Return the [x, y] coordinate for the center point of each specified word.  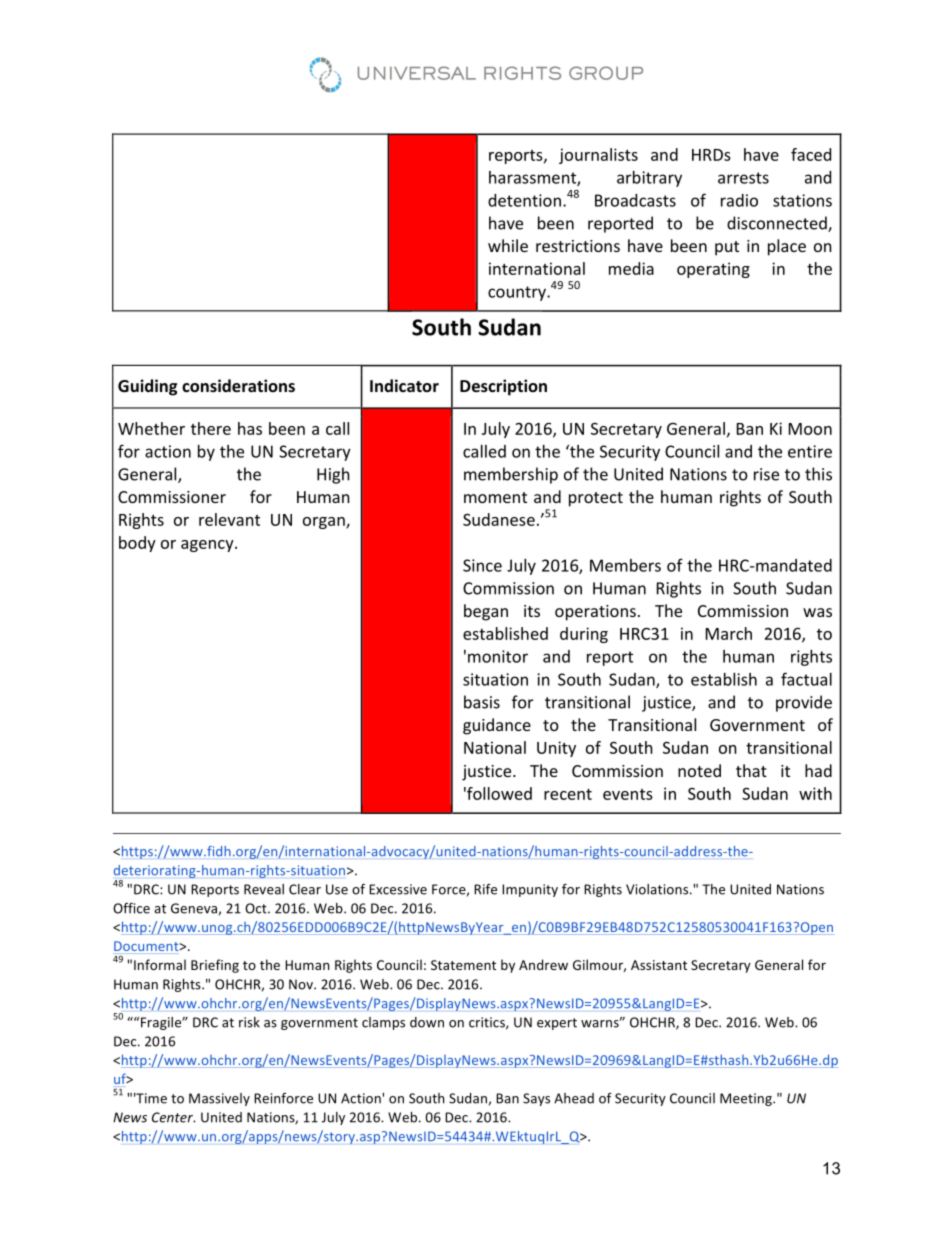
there [211, 428]
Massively [219, 1099]
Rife [485, 889]
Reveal [264, 889]
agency [208, 546]
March [729, 633]
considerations [238, 385]
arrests [743, 178]
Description [503, 387]
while [508, 245]
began [486, 612]
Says [536, 1099]
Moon [810, 429]
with [815, 793]
